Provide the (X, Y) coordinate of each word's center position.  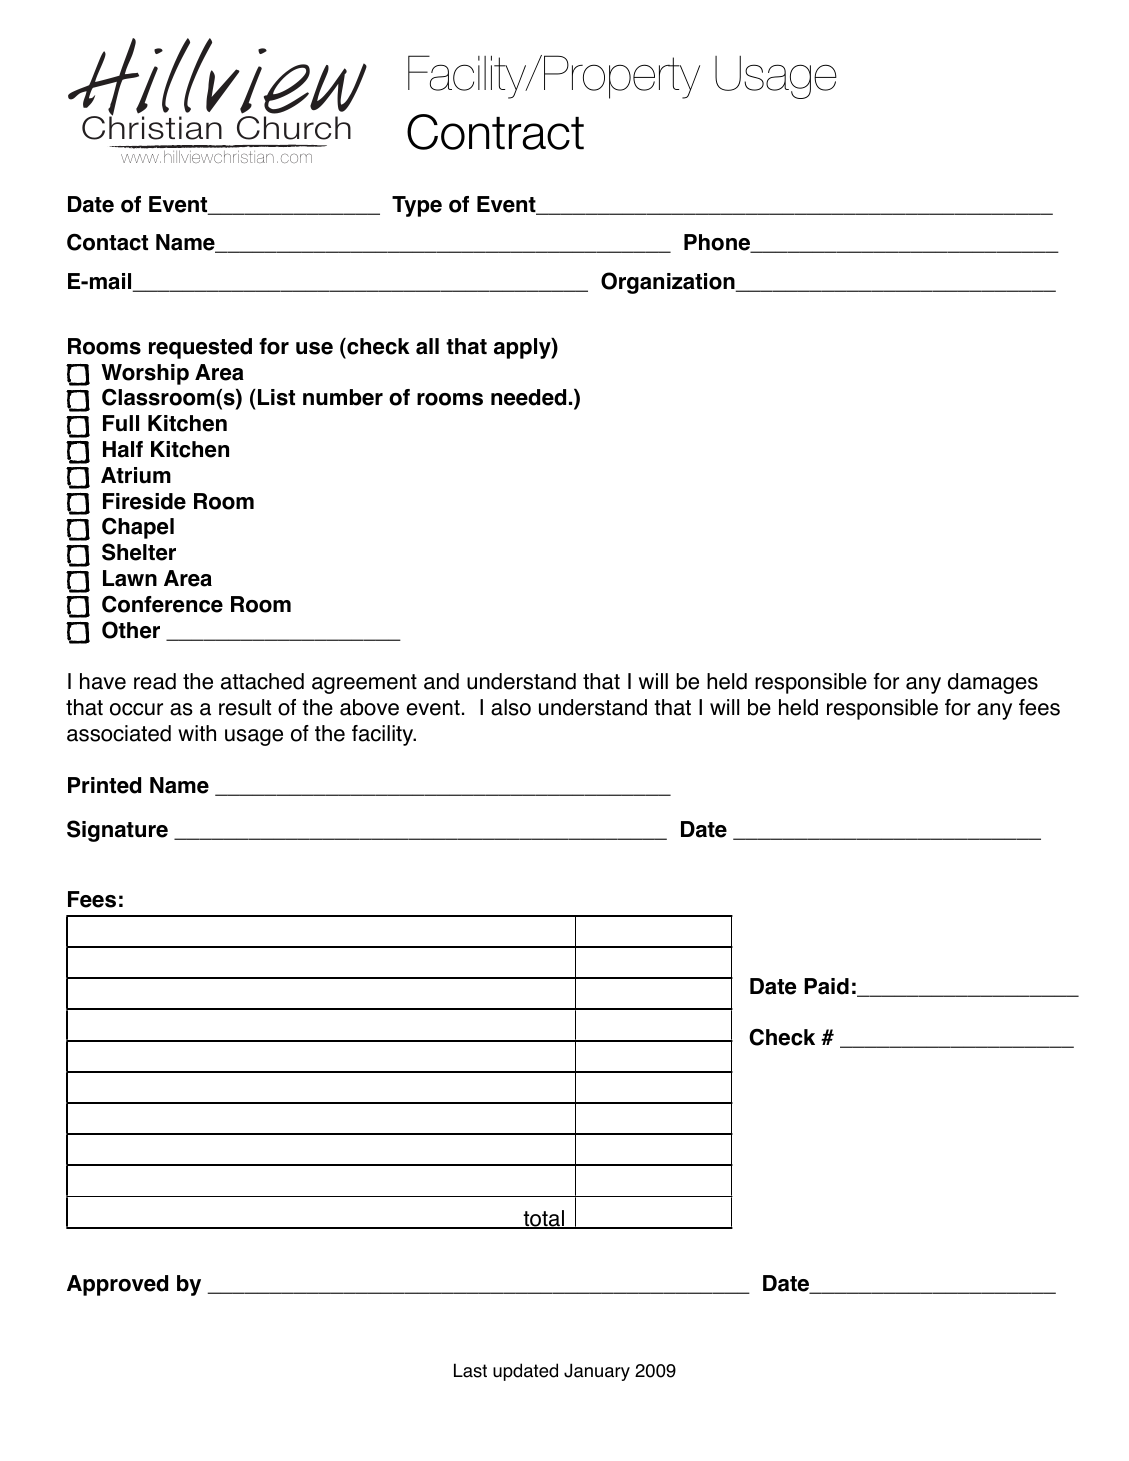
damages (993, 683)
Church (294, 128)
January (597, 1372)
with (197, 733)
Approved (117, 1285)
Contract (495, 132)
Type (417, 206)
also (511, 707)
